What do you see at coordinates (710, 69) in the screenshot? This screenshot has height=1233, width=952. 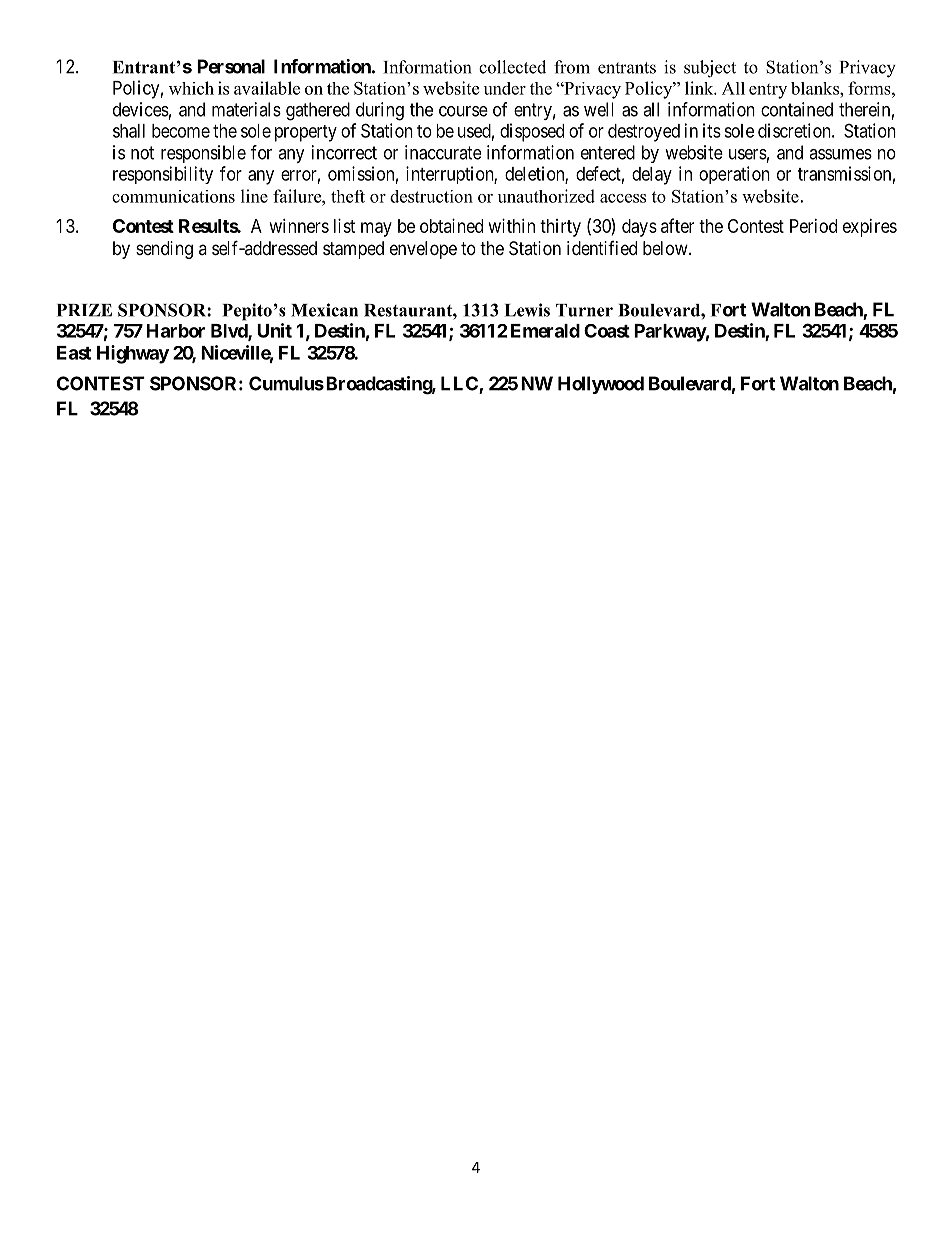 I see `subject` at bounding box center [710, 69].
